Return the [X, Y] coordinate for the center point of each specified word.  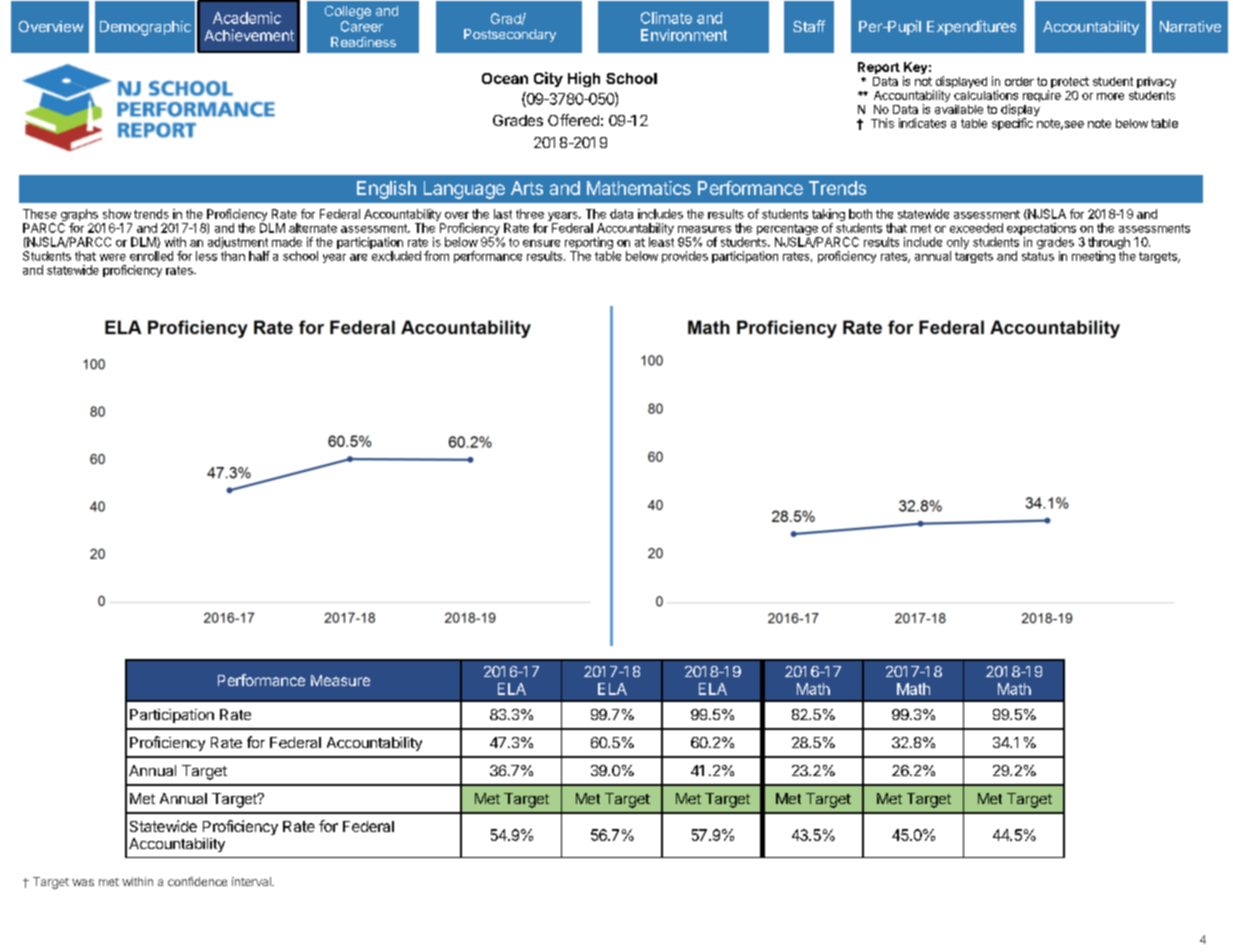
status [1038, 256]
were [113, 257]
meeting [1093, 257]
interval [252, 881]
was [83, 882]
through [1109, 244]
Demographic [145, 28]
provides [685, 257]
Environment [684, 35]
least [661, 242]
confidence [197, 881]
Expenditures [971, 27]
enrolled [151, 256]
